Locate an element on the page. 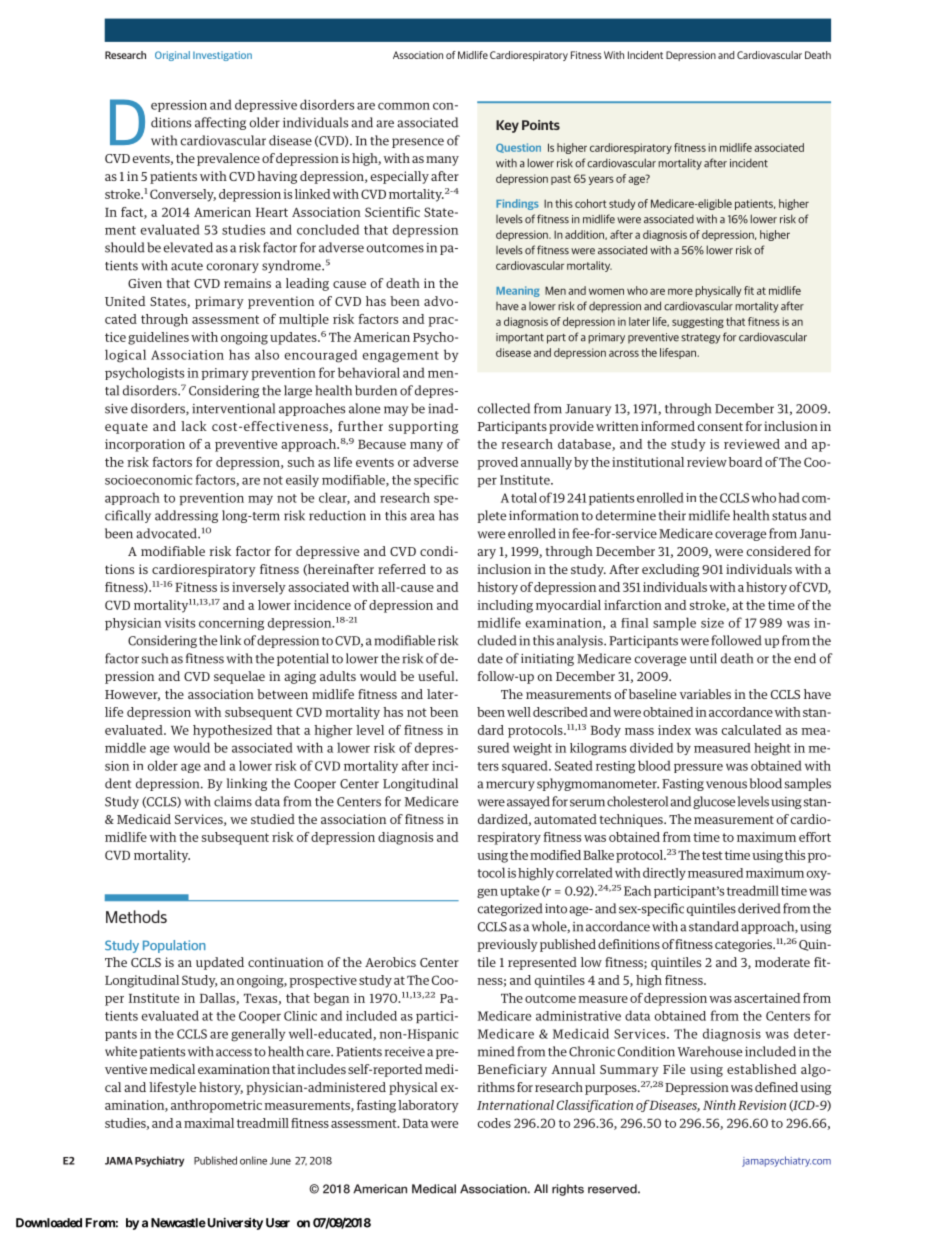  Ninth is located at coordinates (719, 1105).
